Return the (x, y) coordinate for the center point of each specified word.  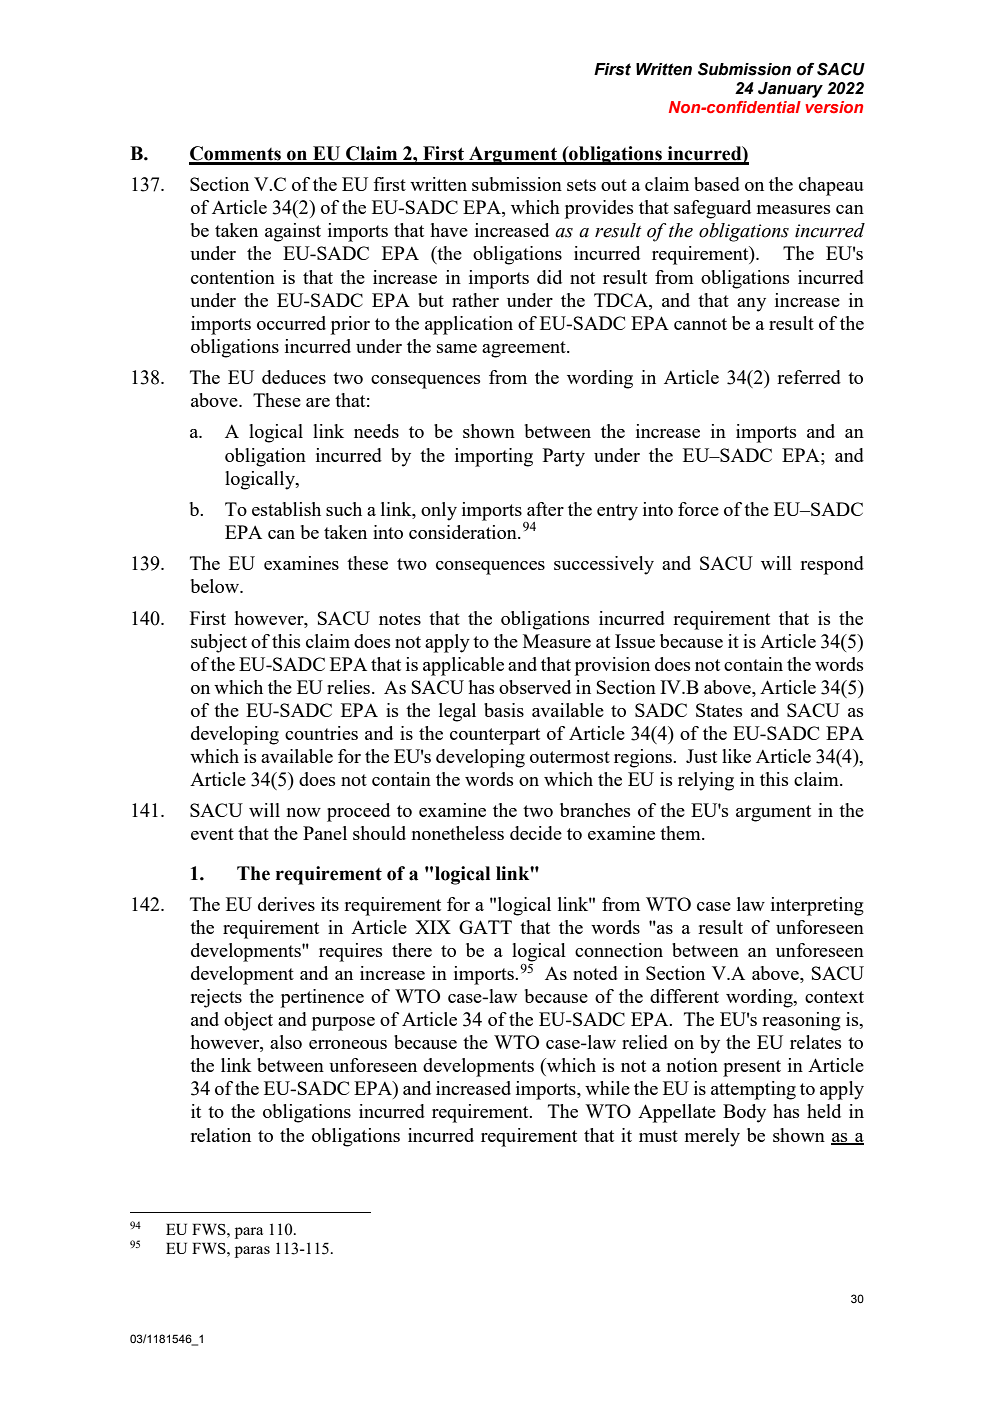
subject (219, 643)
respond (832, 565)
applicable (463, 666)
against (293, 232)
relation (220, 1135)
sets (581, 185)
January (790, 90)
